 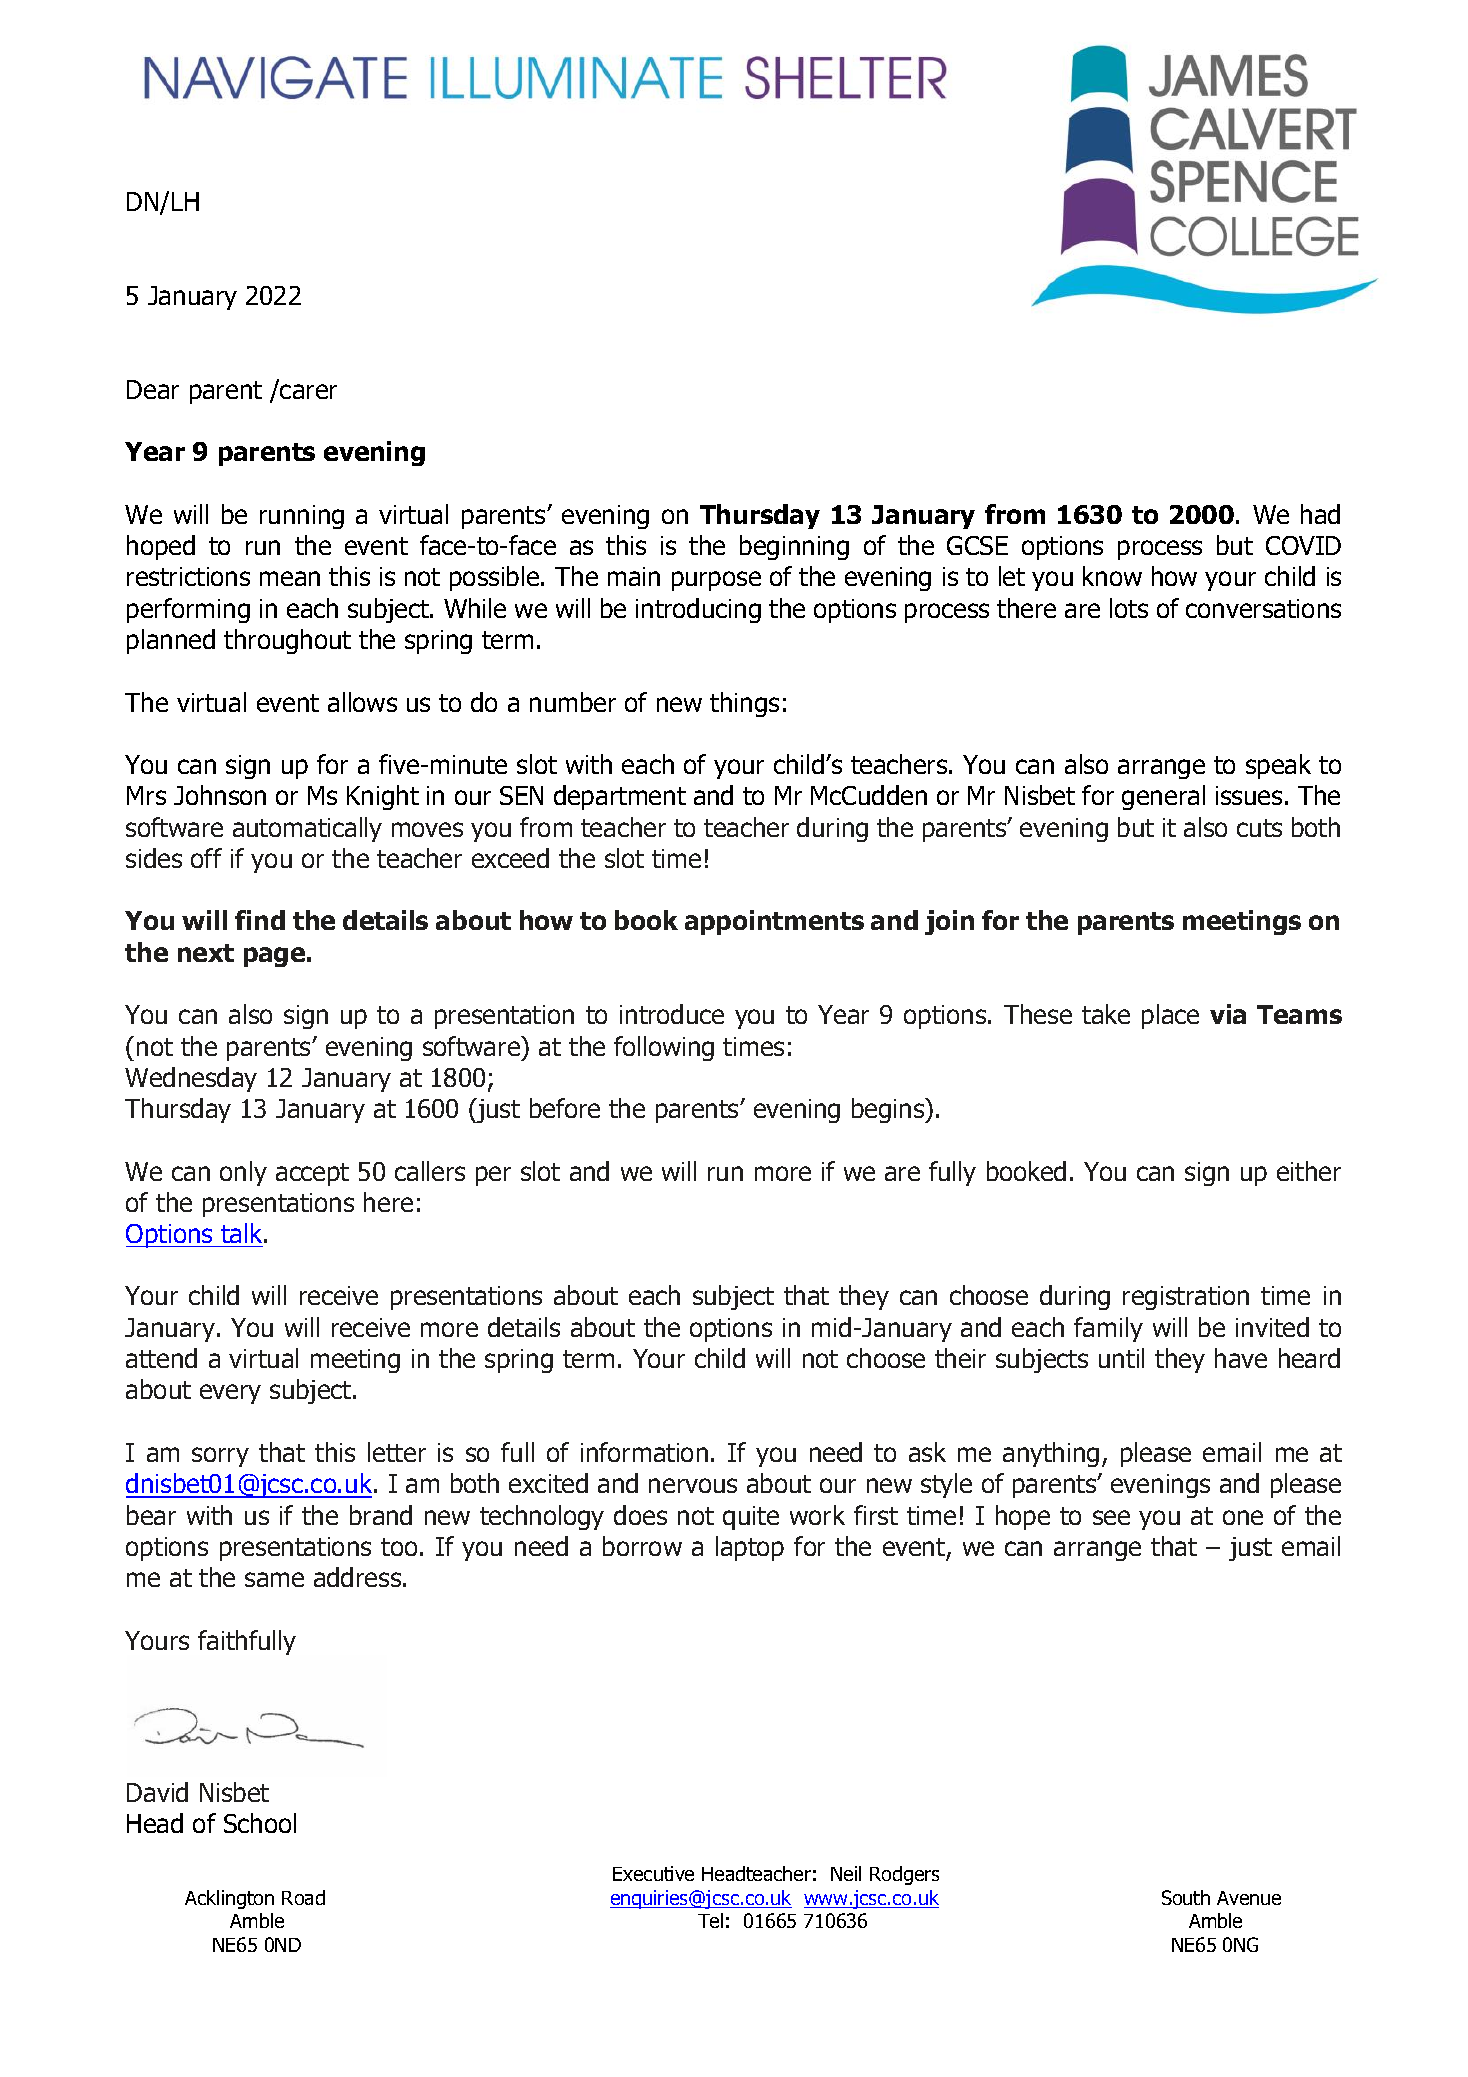 What do you see at coordinates (1320, 514) in the document?
I see `had` at bounding box center [1320, 514].
